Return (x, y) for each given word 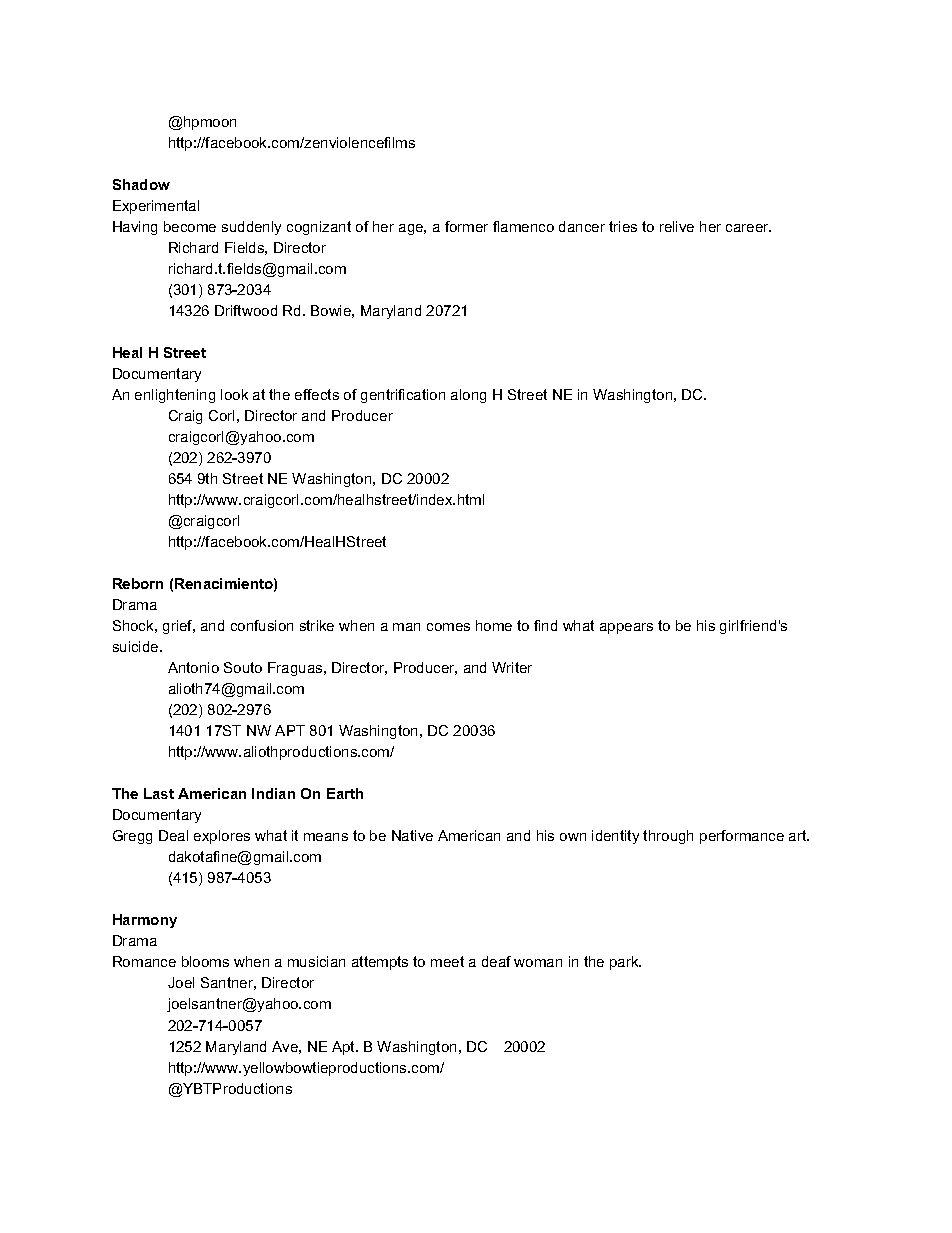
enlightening (175, 396)
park (625, 963)
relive (677, 226)
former (466, 226)
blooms (205, 961)
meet (447, 961)
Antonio (193, 667)
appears (626, 628)
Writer (512, 667)
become (190, 226)
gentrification (403, 396)
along (468, 396)
